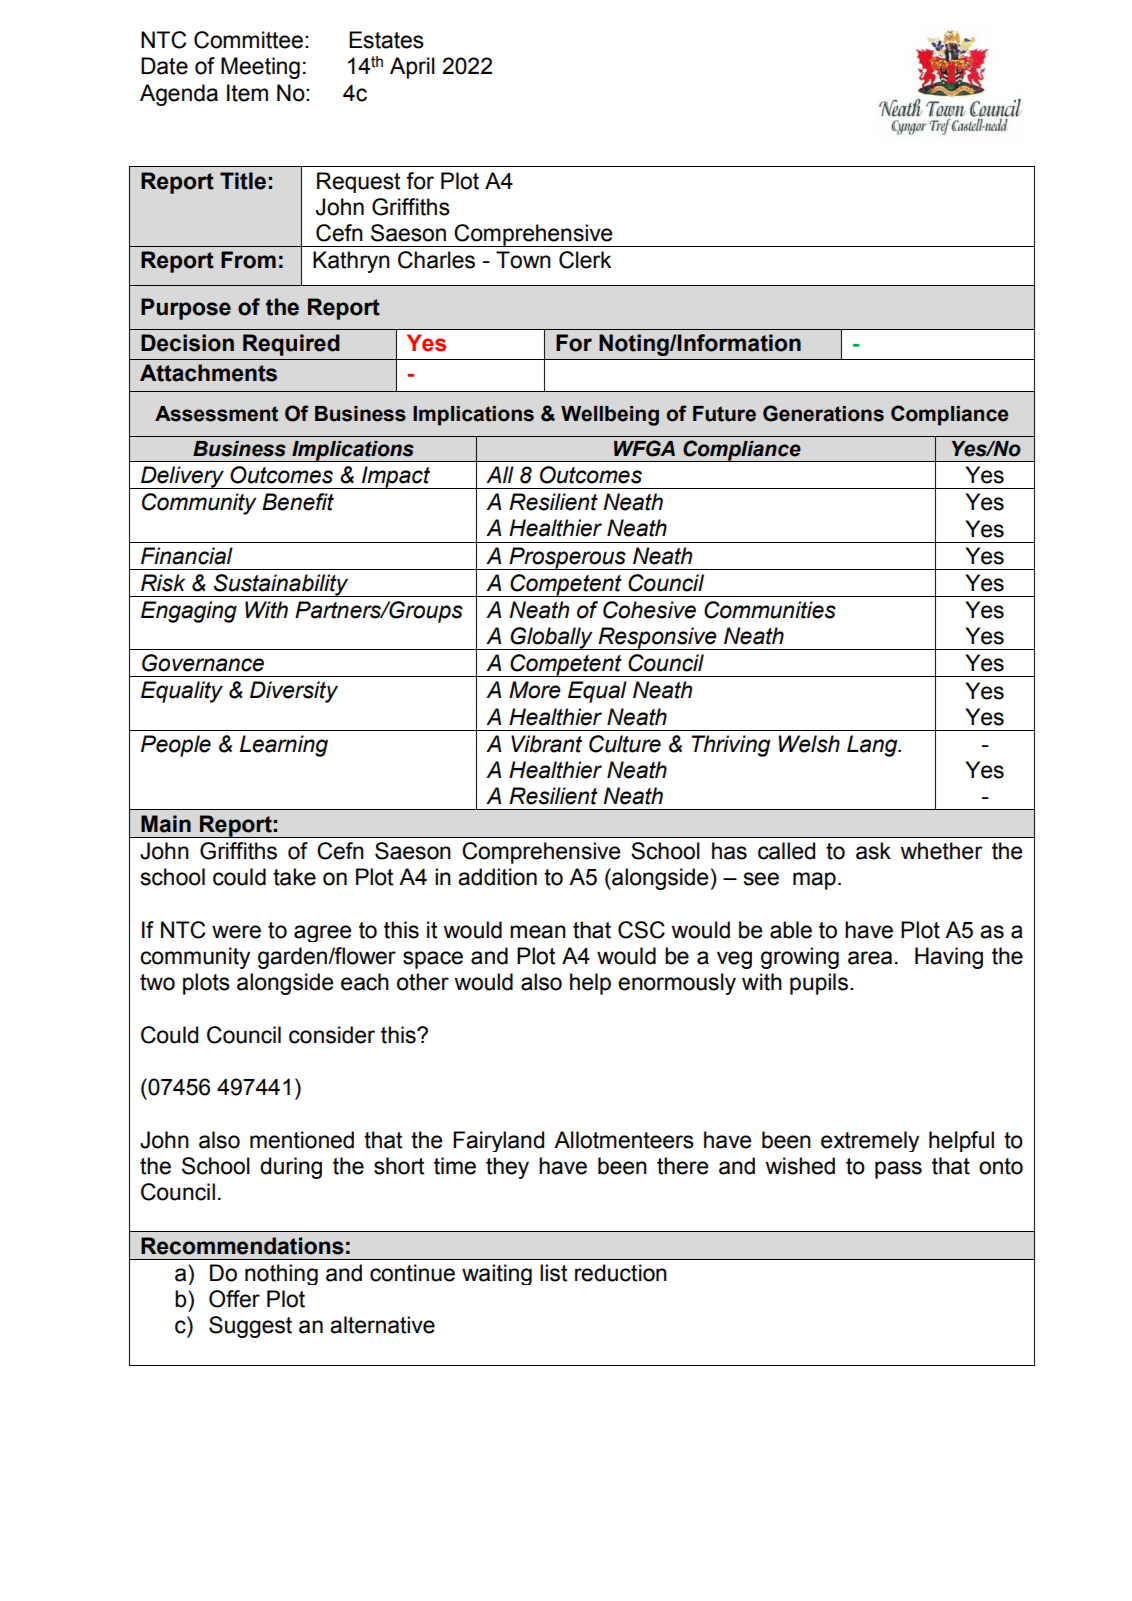 This page has width=1132, height=1601. What do you see at coordinates (819, 984) in the page?
I see `pupils` at bounding box center [819, 984].
